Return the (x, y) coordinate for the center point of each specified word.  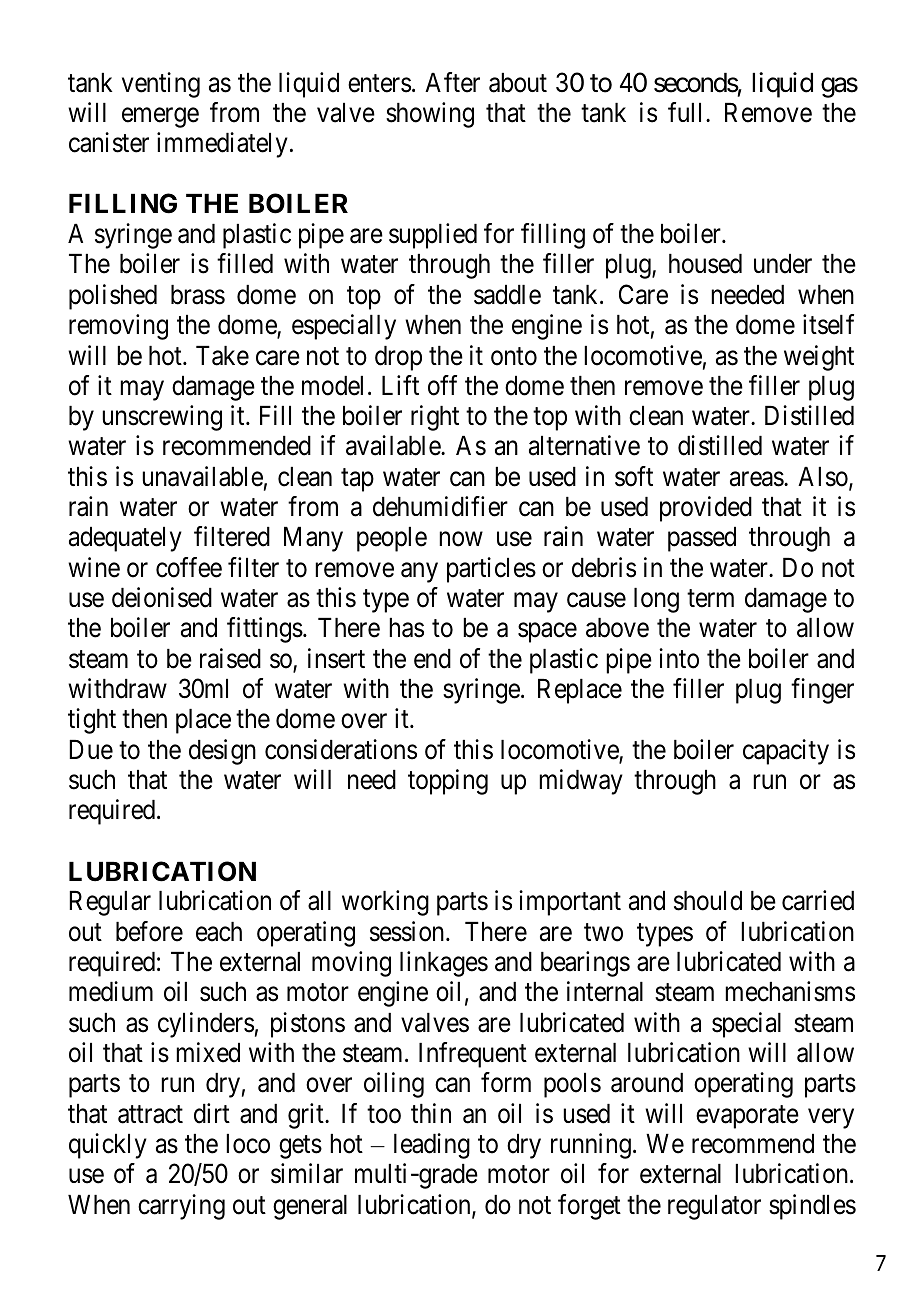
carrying (181, 1207)
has (406, 628)
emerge (160, 118)
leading (432, 1146)
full (687, 112)
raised (230, 658)
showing (430, 115)
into (679, 658)
